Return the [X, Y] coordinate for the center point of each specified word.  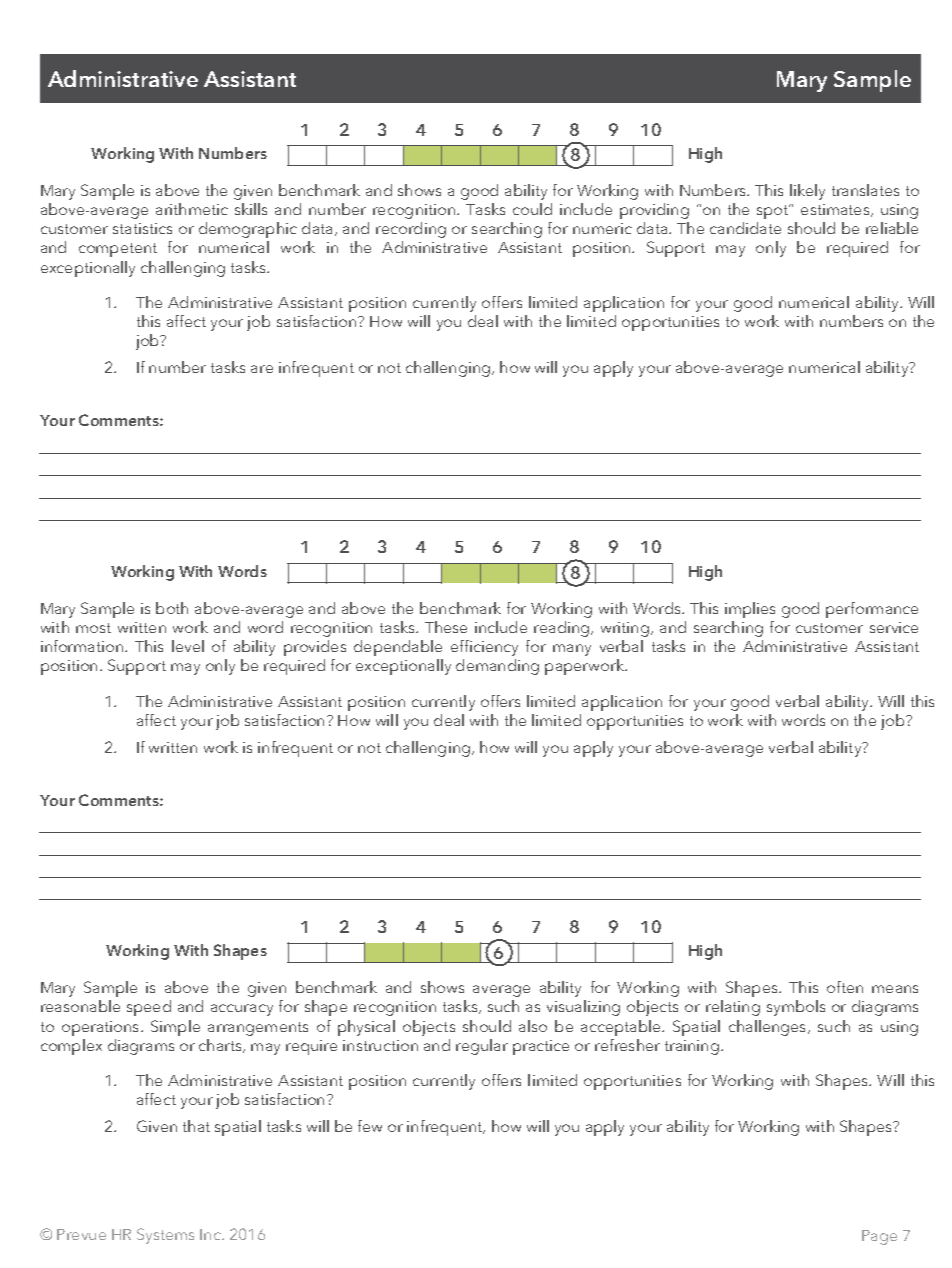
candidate [745, 228]
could [532, 209]
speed [149, 1008]
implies [750, 610]
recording [411, 230]
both [172, 608]
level [188, 646]
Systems [165, 1236]
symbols [796, 1008]
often [845, 987]
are [262, 369]
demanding [497, 667]
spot [774, 211]
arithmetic [192, 209]
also [533, 1026]
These [446, 627]
